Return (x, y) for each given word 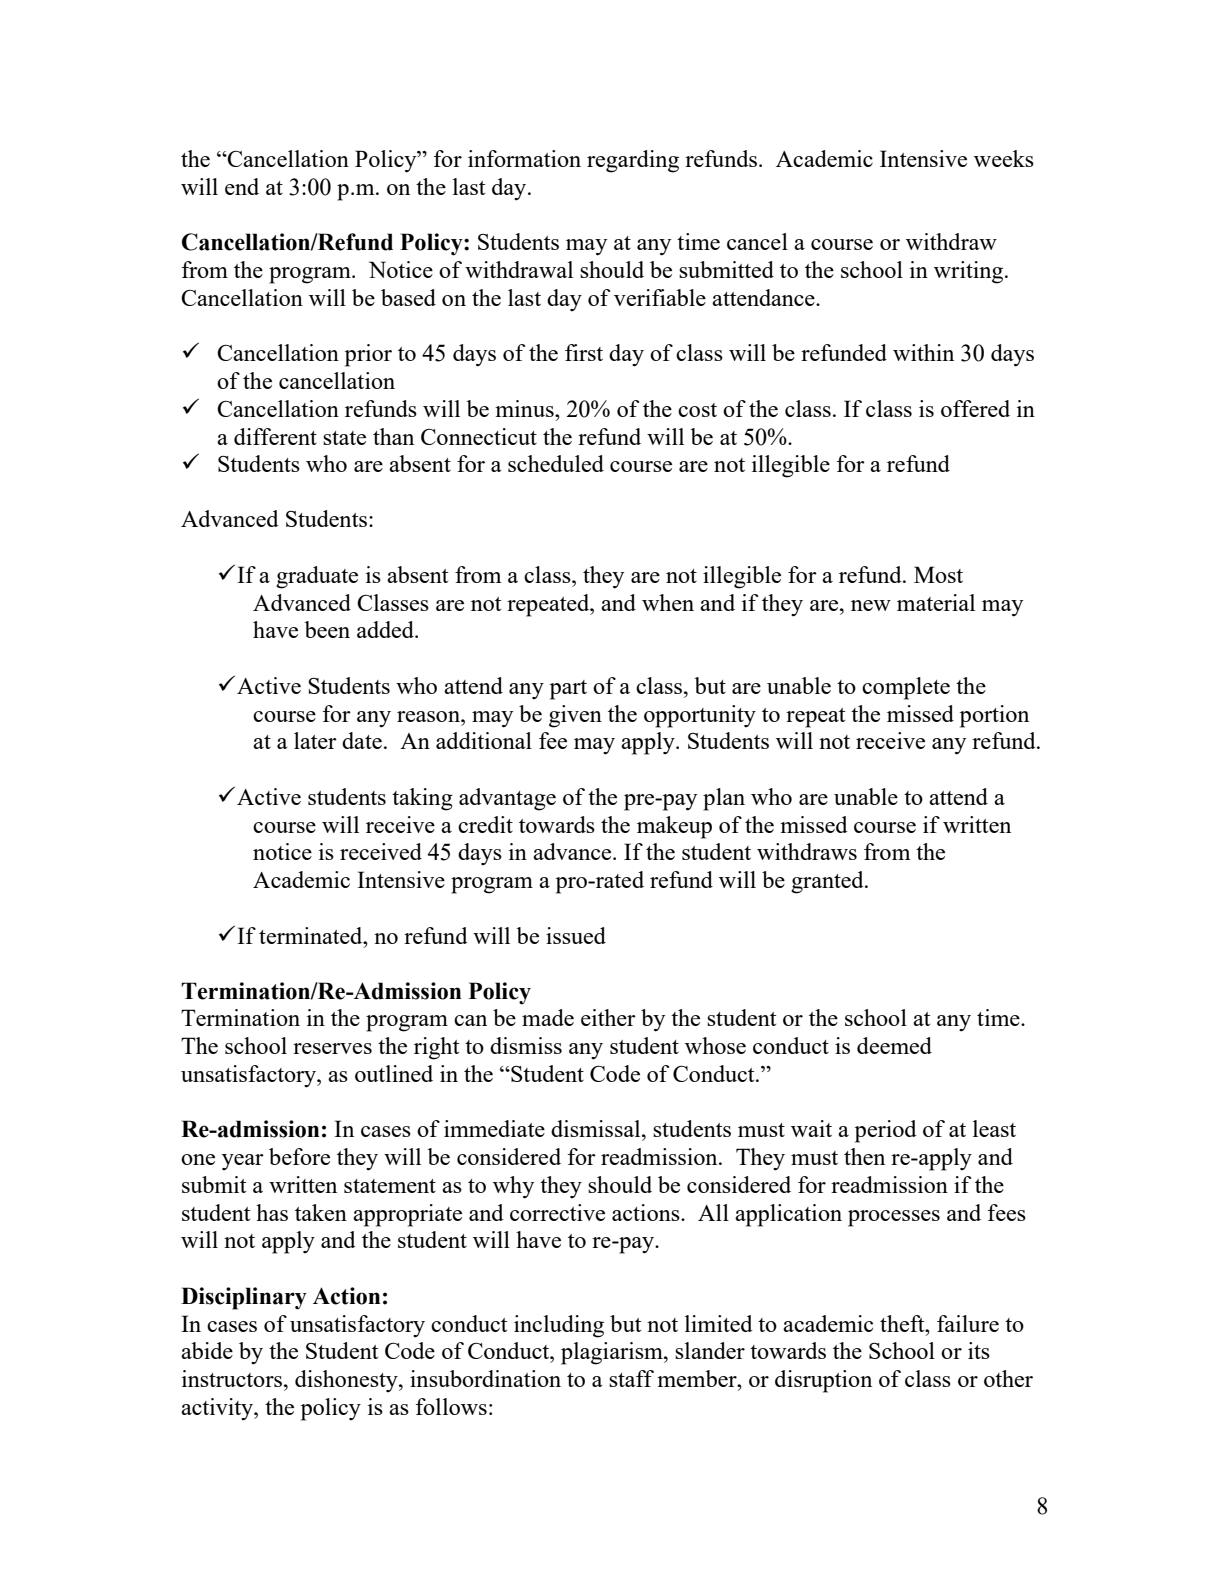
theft (903, 1323)
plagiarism (613, 1353)
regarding (633, 161)
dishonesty (347, 1381)
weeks (1004, 158)
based (408, 297)
